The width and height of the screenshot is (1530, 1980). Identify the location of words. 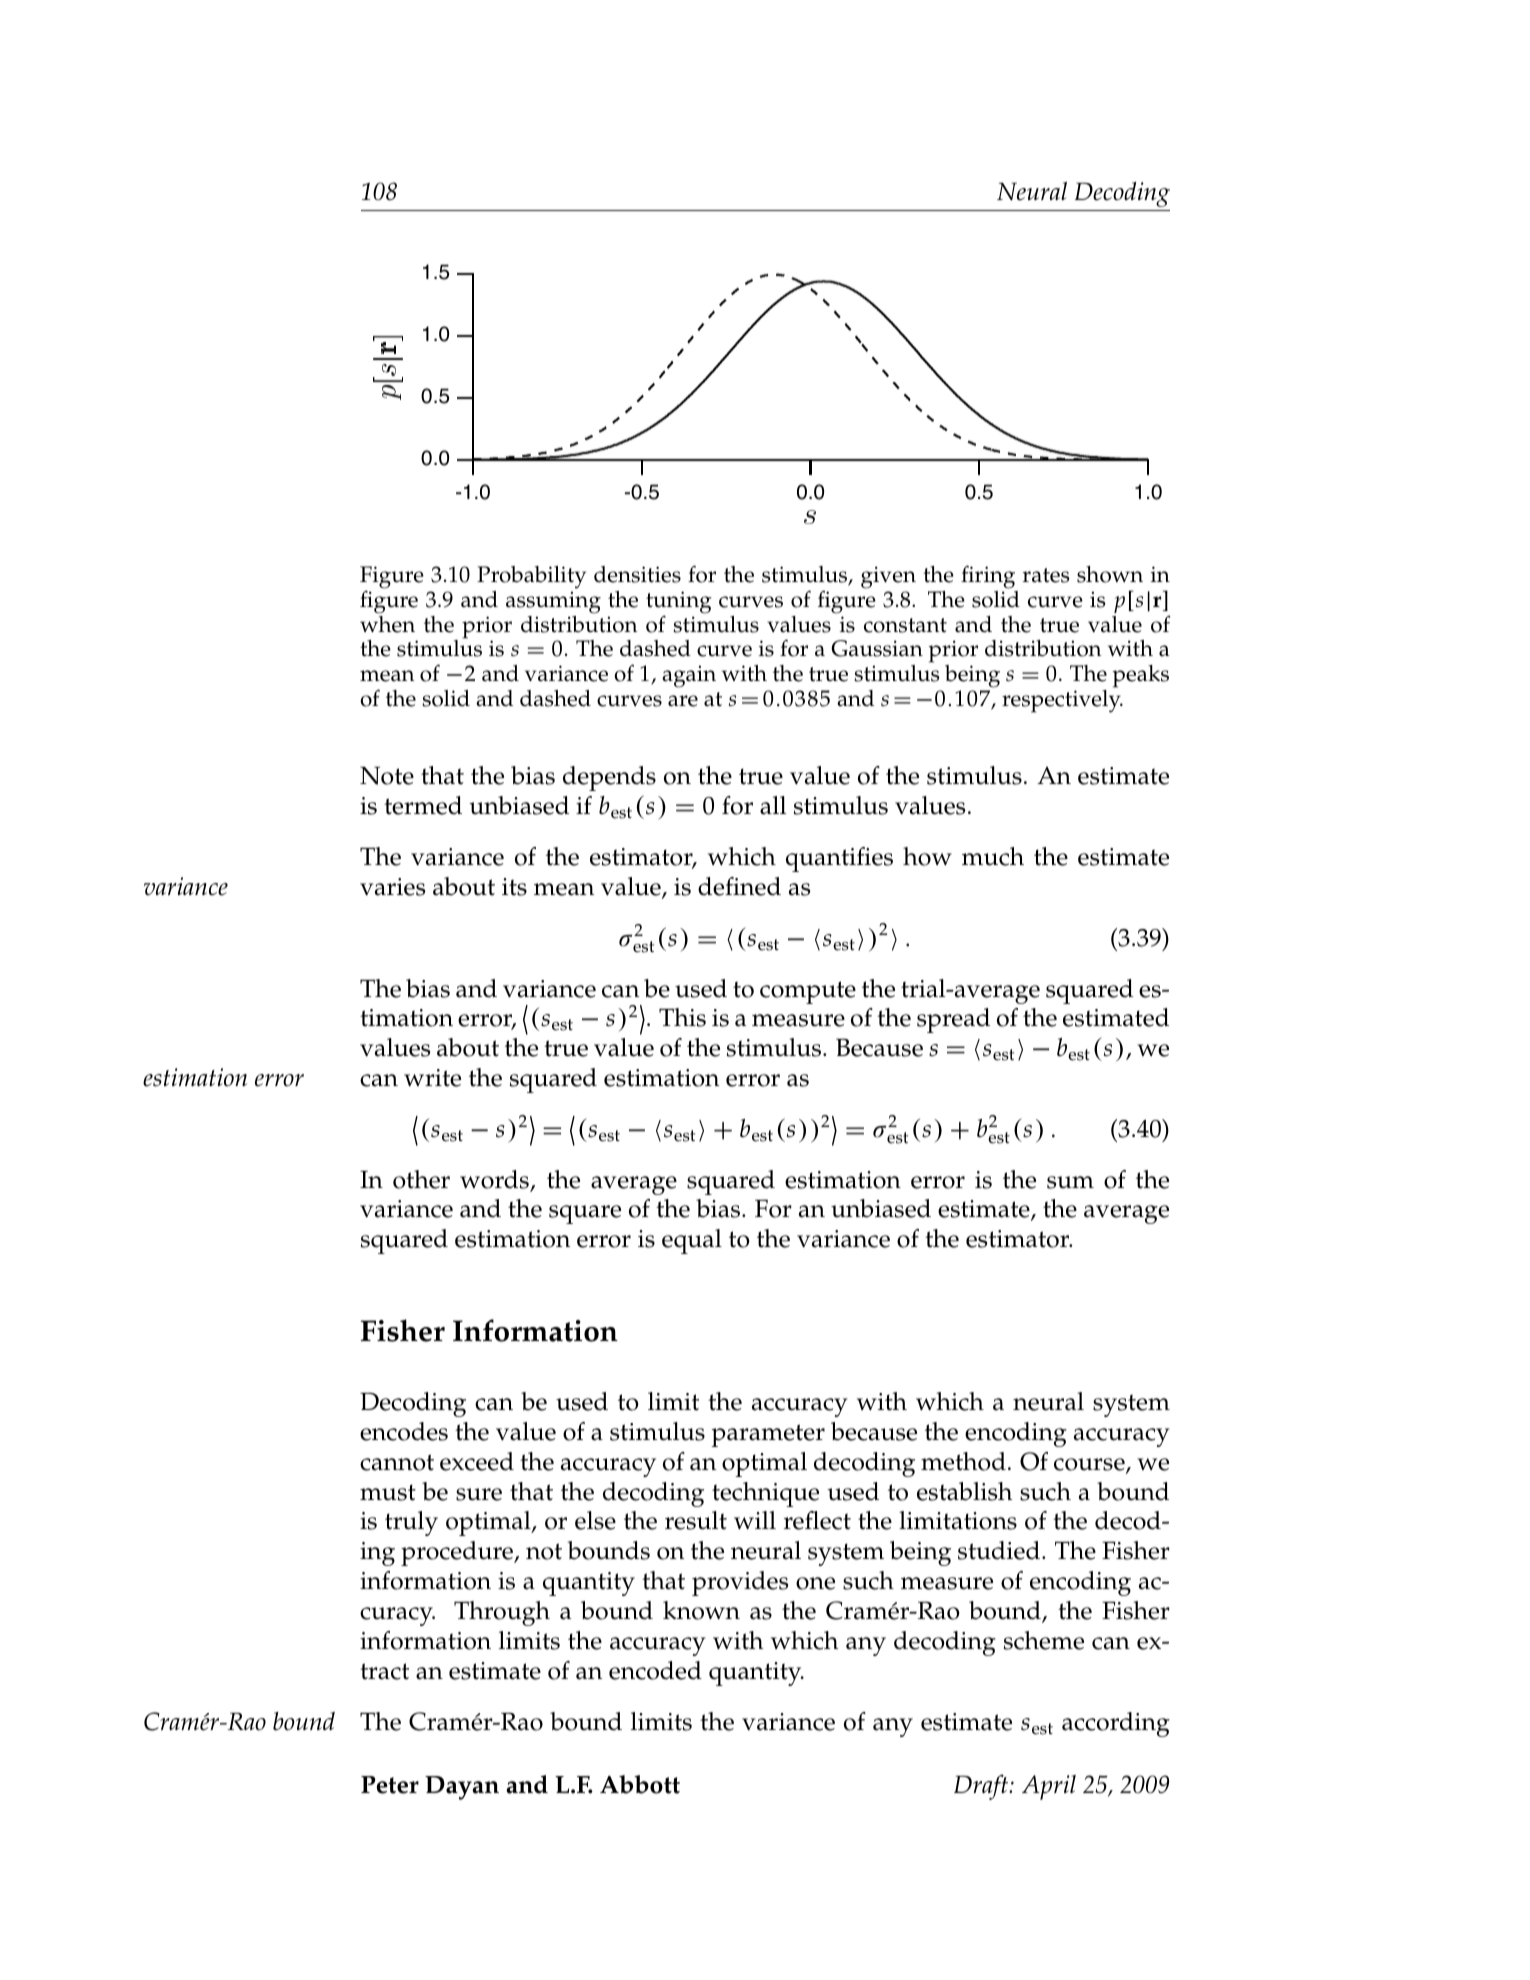
(495, 1180).
